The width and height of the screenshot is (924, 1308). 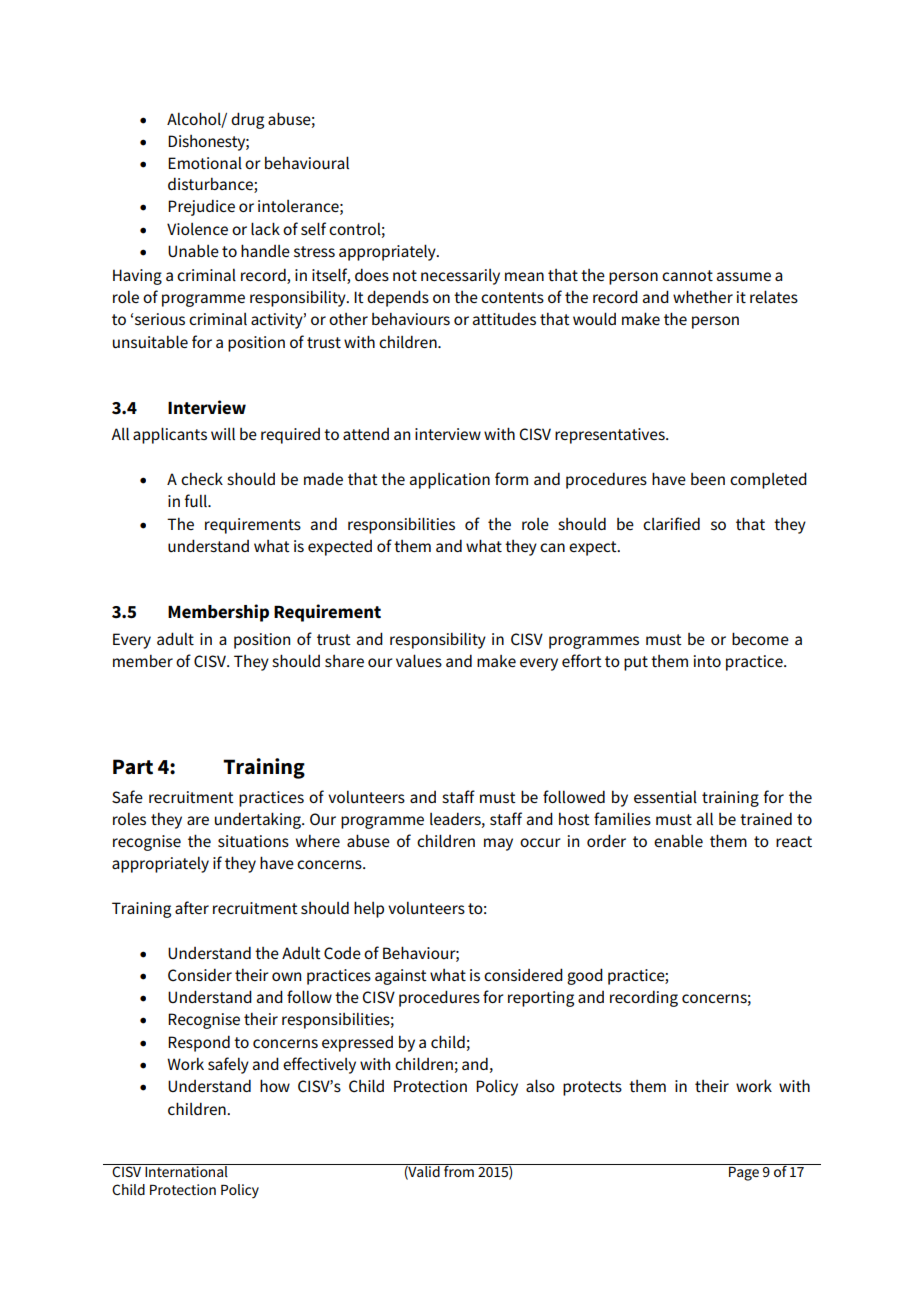 What do you see at coordinates (192, 908) in the screenshot?
I see `after` at bounding box center [192, 908].
